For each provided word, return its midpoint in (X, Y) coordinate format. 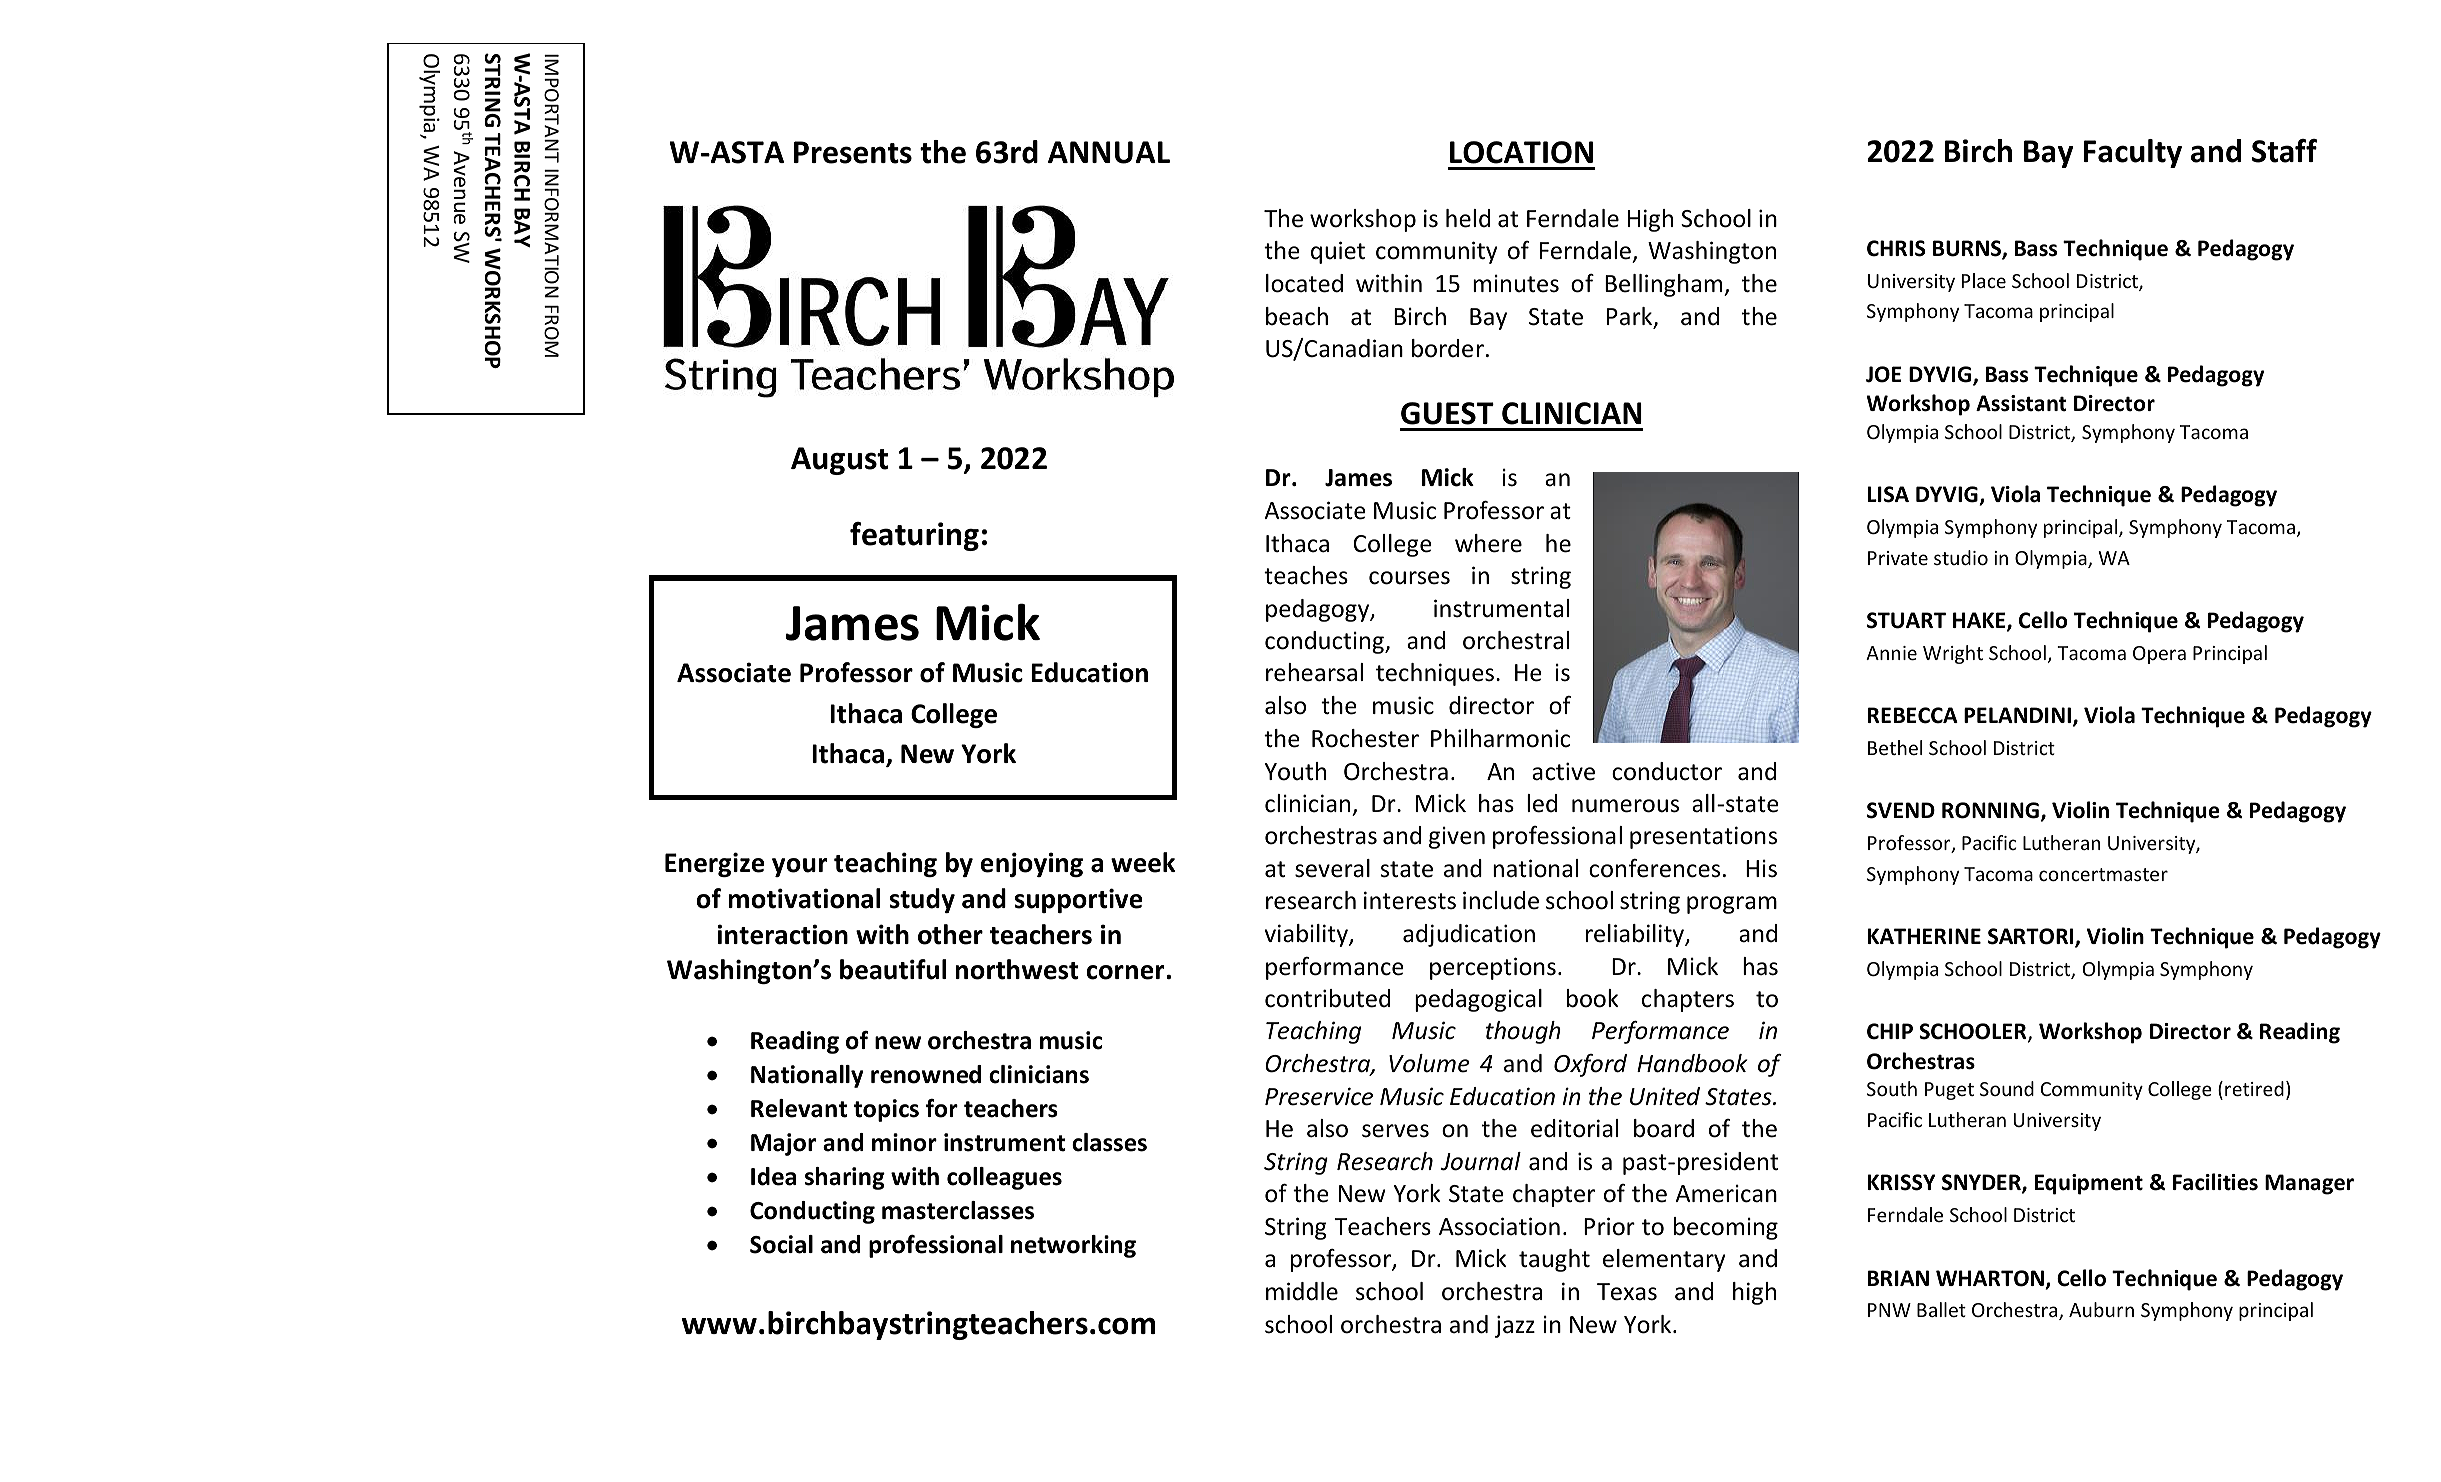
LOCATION (1521, 152)
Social (781, 1244)
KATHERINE (1924, 936)
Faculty (2133, 153)
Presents (853, 152)
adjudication (1469, 935)
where (1488, 543)
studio (1961, 557)
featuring (914, 536)
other (950, 934)
